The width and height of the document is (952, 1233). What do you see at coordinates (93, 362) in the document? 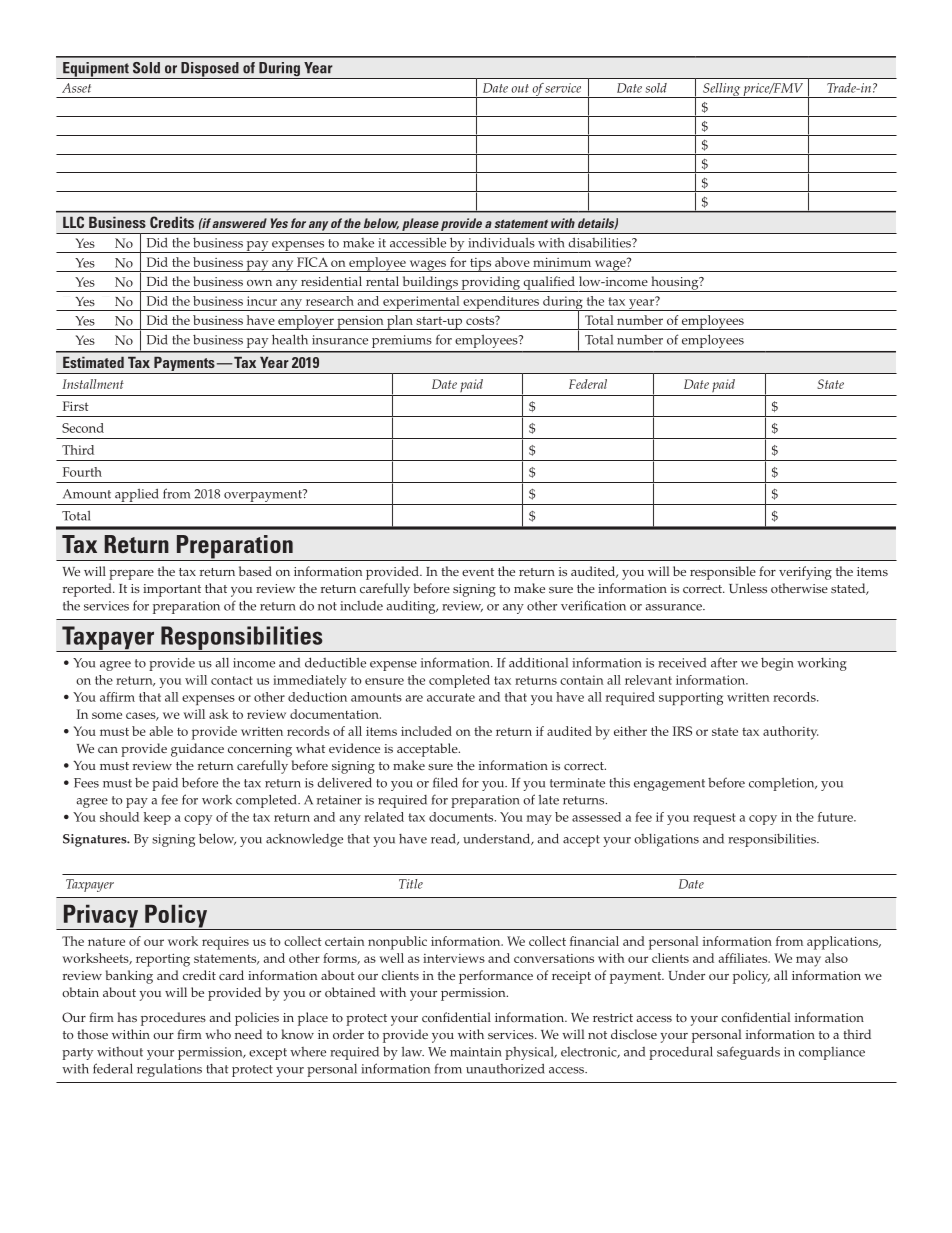
I see `Estimated` at bounding box center [93, 362].
